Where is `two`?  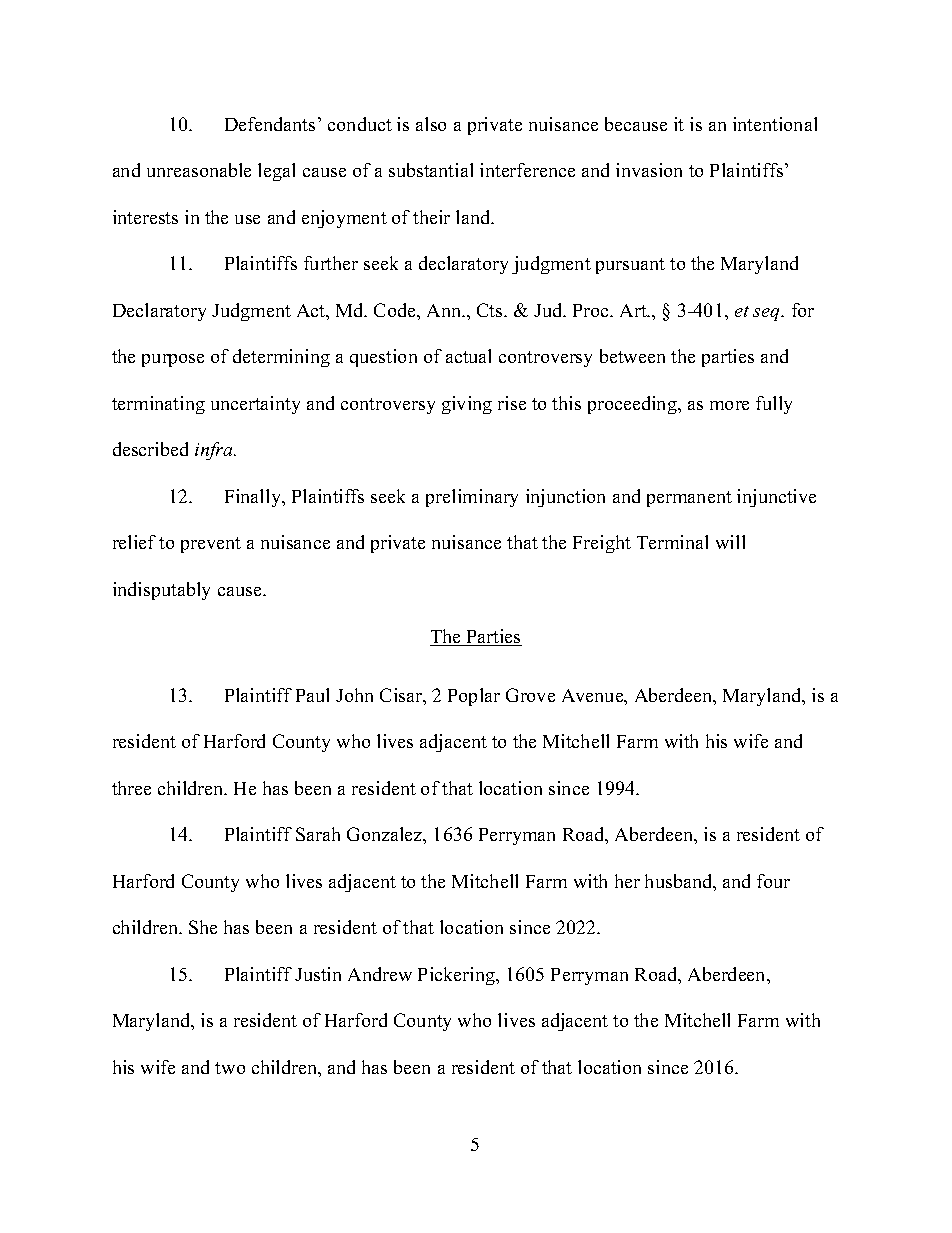 two is located at coordinates (230, 1068).
